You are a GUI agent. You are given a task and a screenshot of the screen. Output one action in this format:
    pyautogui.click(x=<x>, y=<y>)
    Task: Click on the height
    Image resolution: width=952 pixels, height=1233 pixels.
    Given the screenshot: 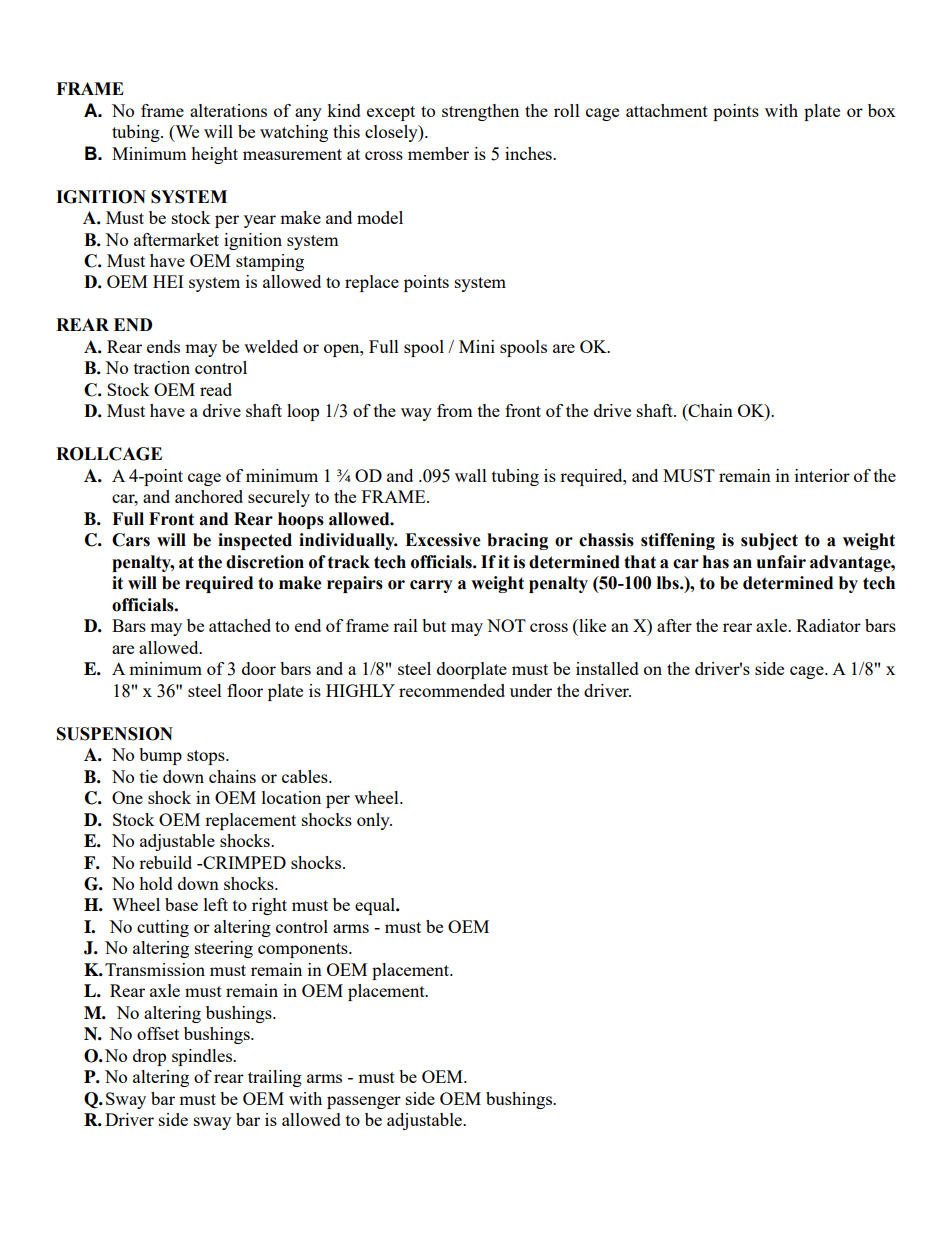 What is the action you would take?
    pyautogui.click(x=214, y=155)
